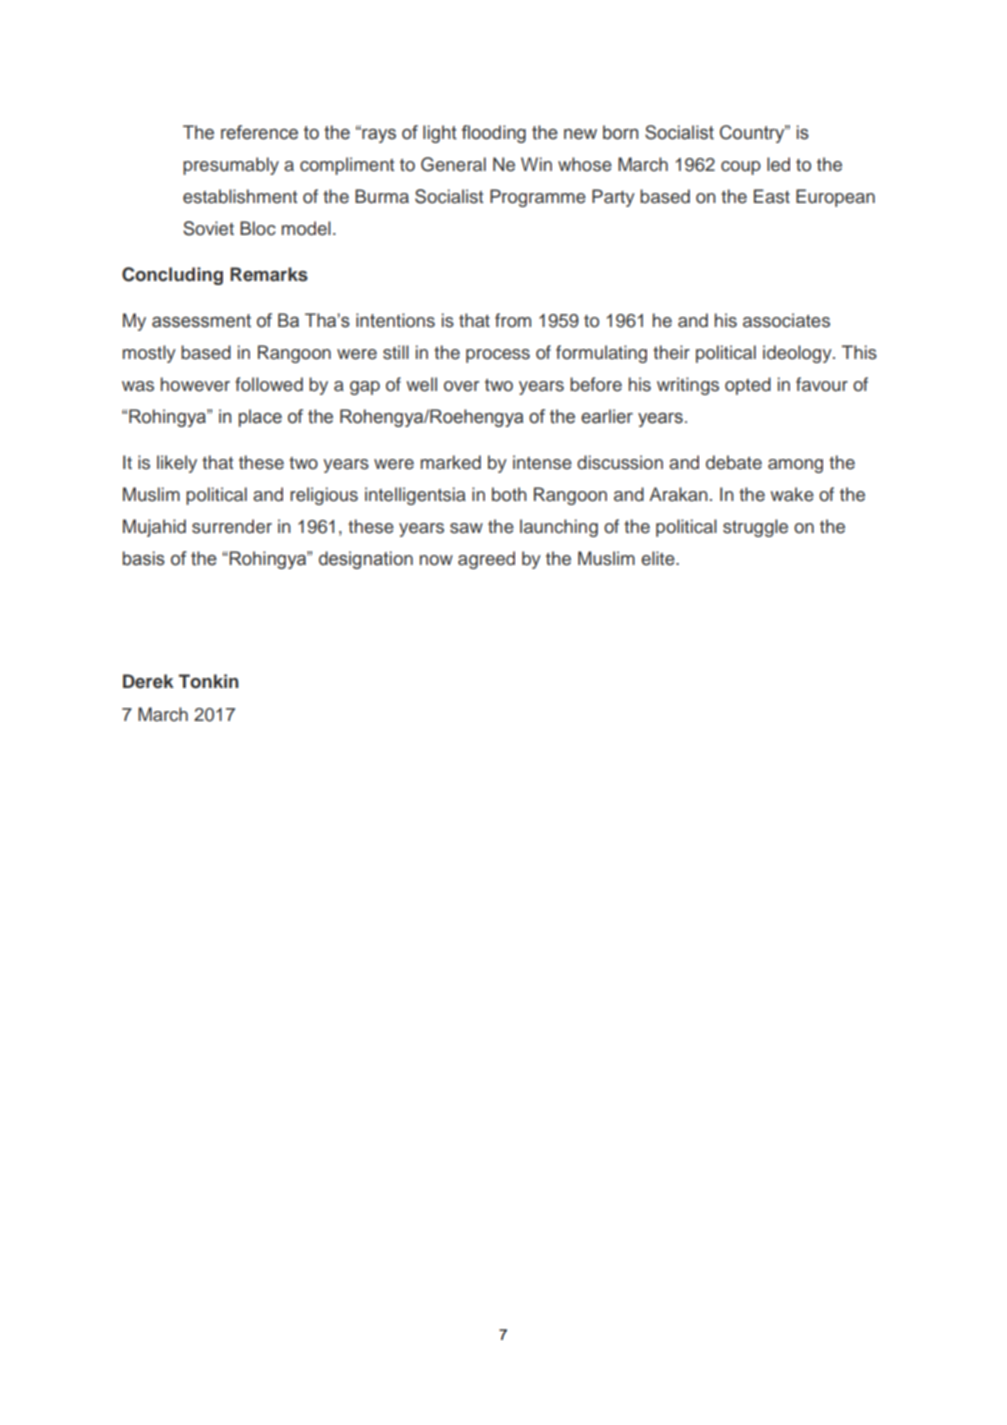 The width and height of the page is (1007, 1425). What do you see at coordinates (461, 386) in the page?
I see `over` at bounding box center [461, 386].
